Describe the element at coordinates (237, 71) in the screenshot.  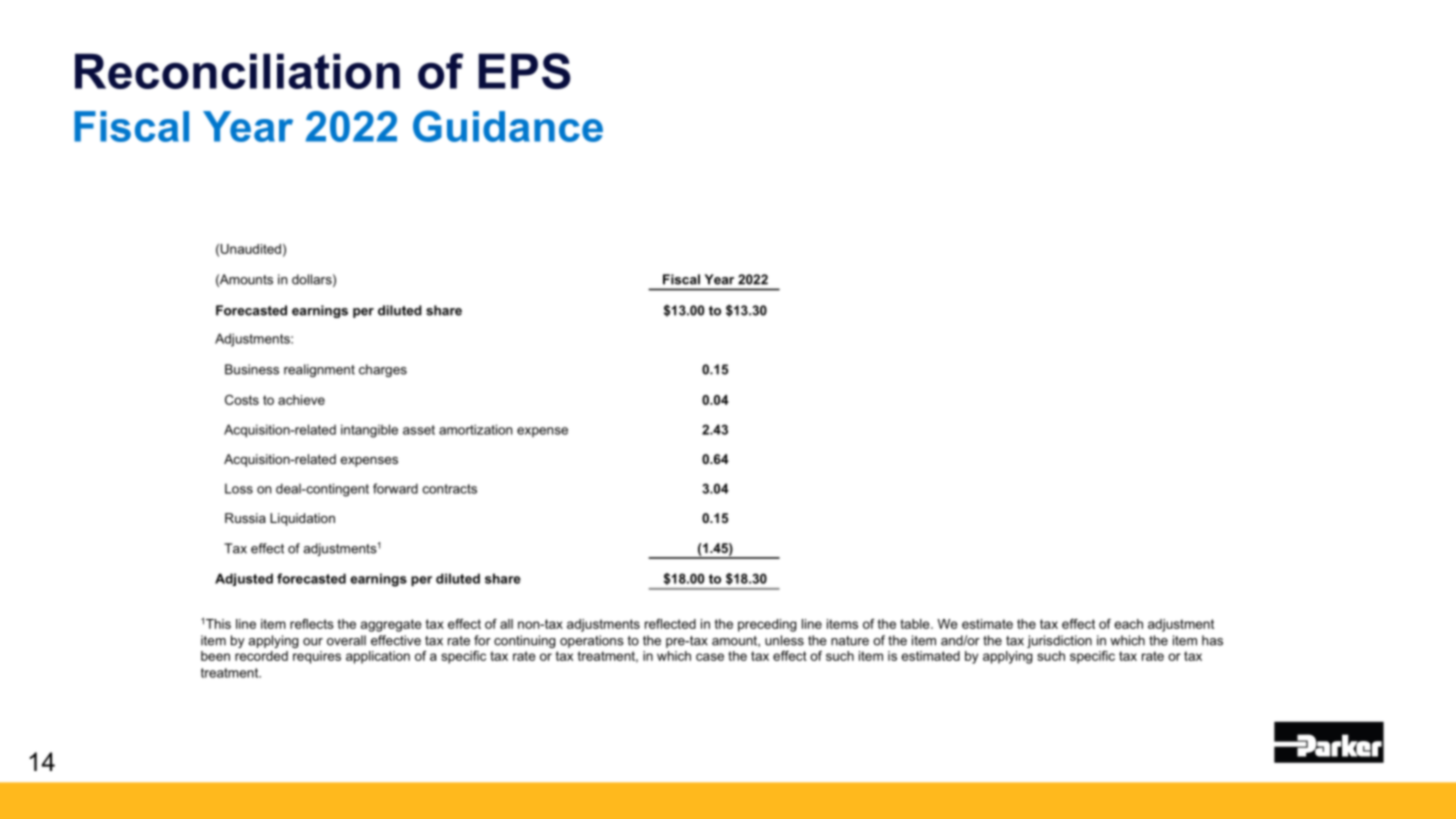
I see `Reconciliation` at that location.
